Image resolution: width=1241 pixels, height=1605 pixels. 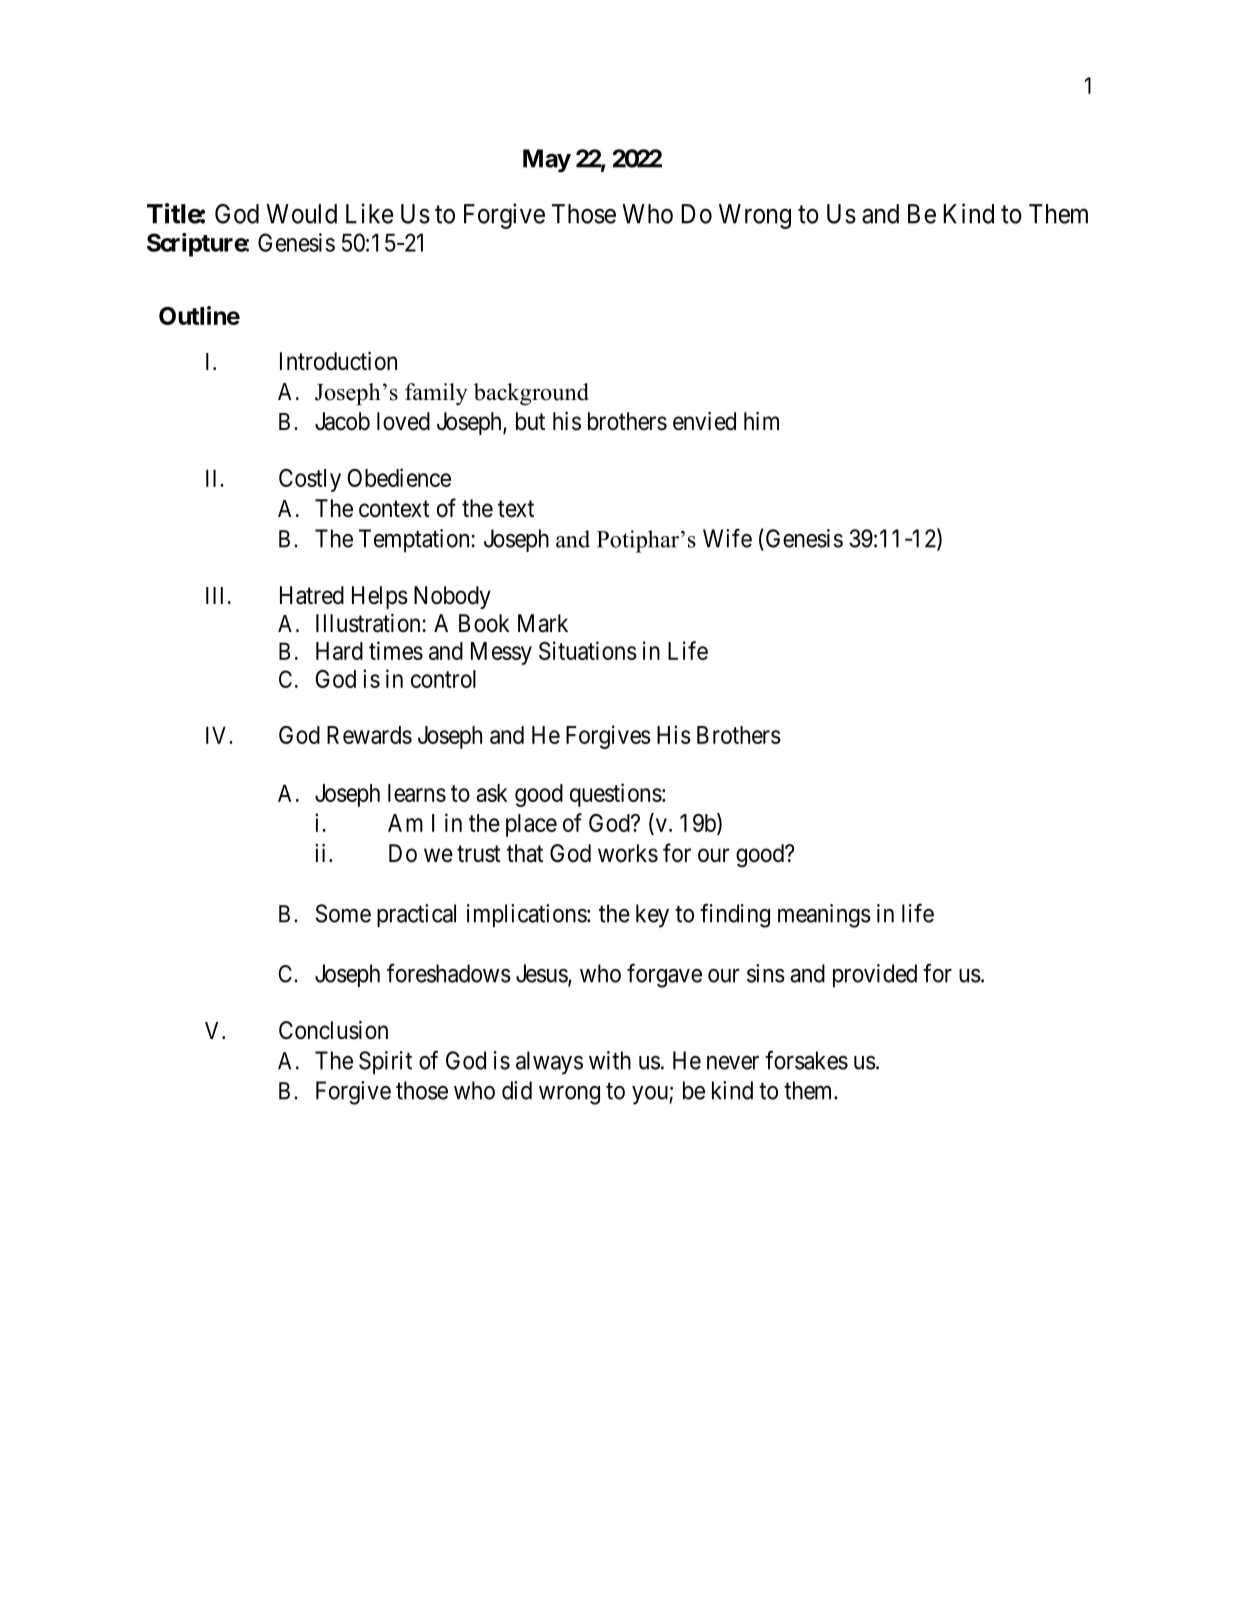 What do you see at coordinates (727, 538) in the screenshot?
I see `Wife` at bounding box center [727, 538].
